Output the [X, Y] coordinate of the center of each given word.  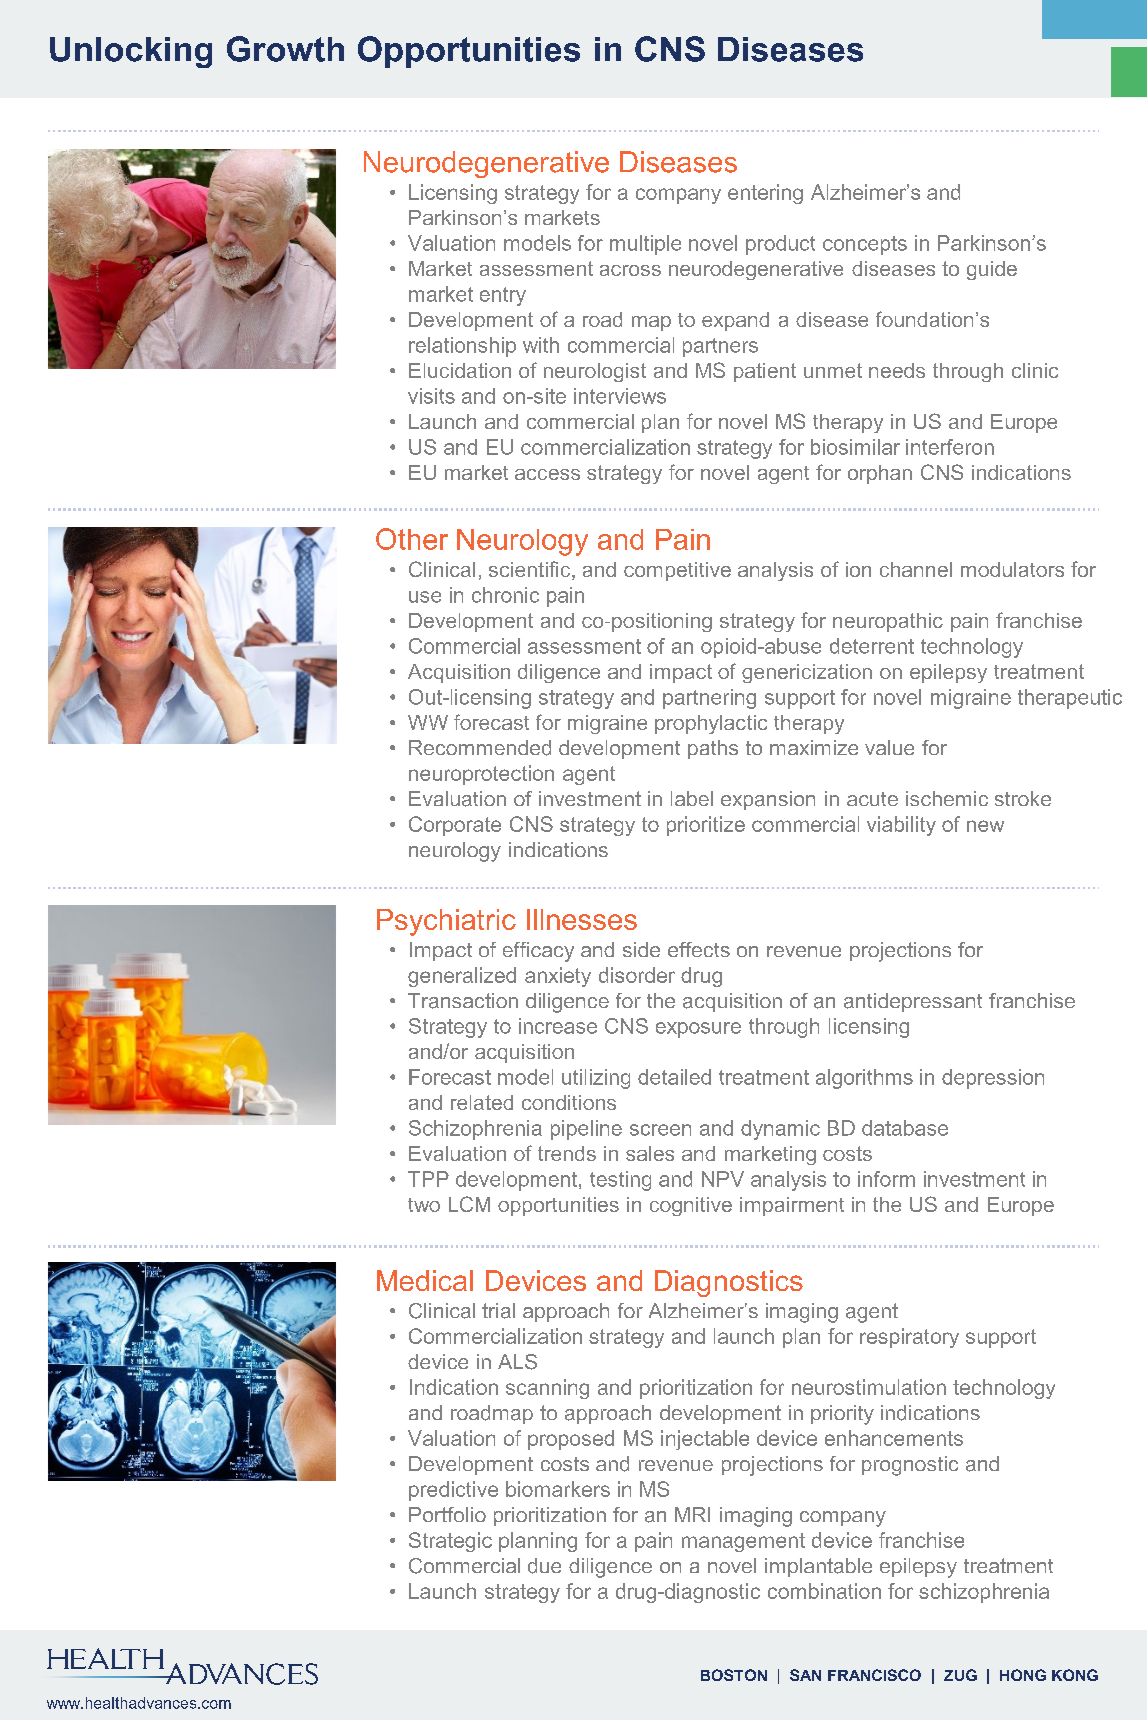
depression [993, 1079]
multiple [645, 245]
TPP [428, 1179]
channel [916, 569]
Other [412, 539]
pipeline [586, 1130]
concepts [865, 245]
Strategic [450, 1542]
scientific [531, 570]
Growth [285, 49]
